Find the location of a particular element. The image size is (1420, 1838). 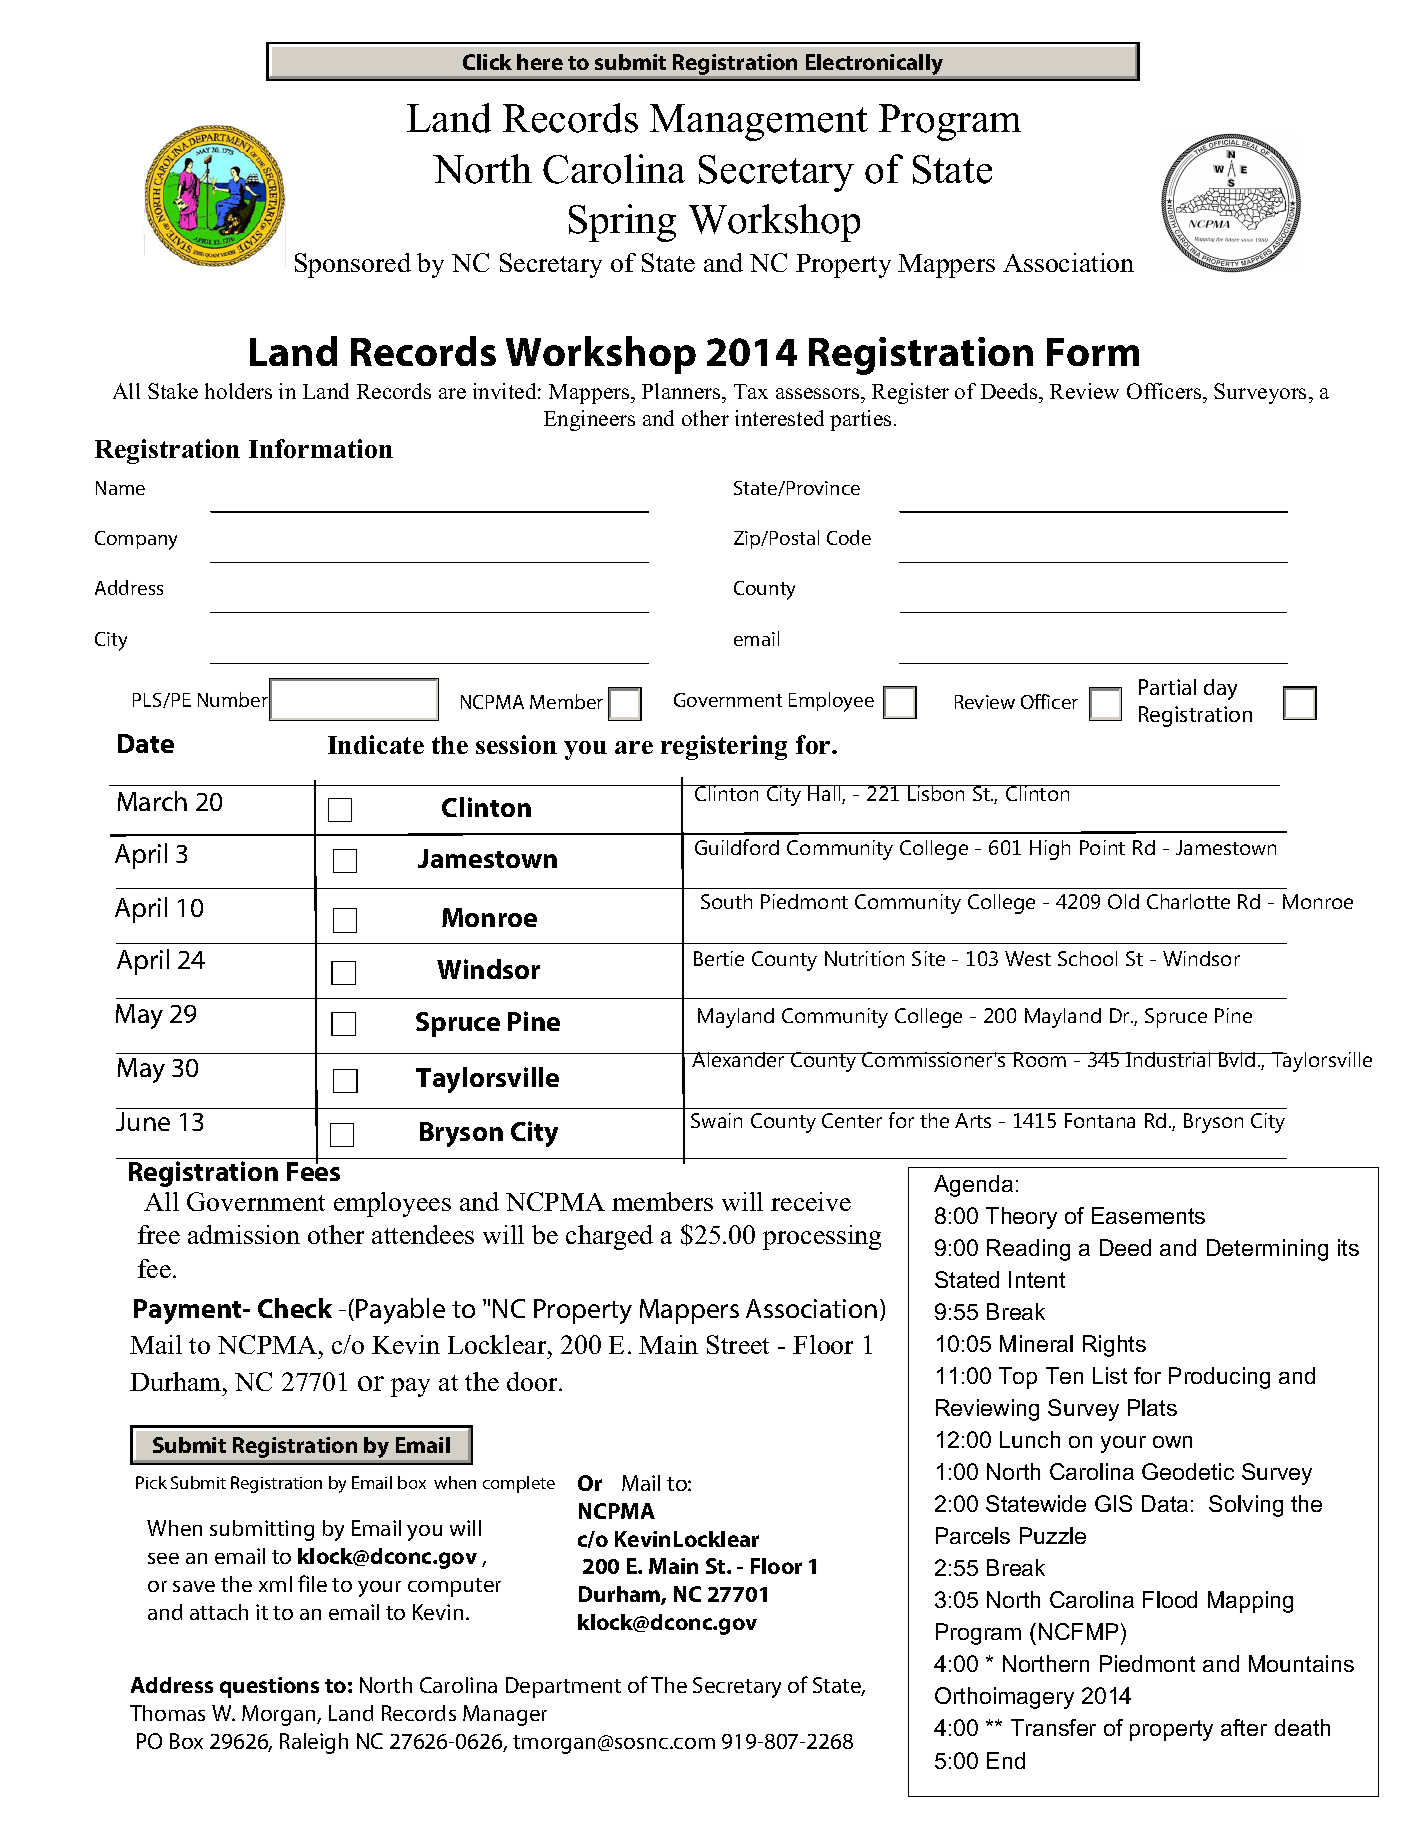

parties is located at coordinates (860, 420).
